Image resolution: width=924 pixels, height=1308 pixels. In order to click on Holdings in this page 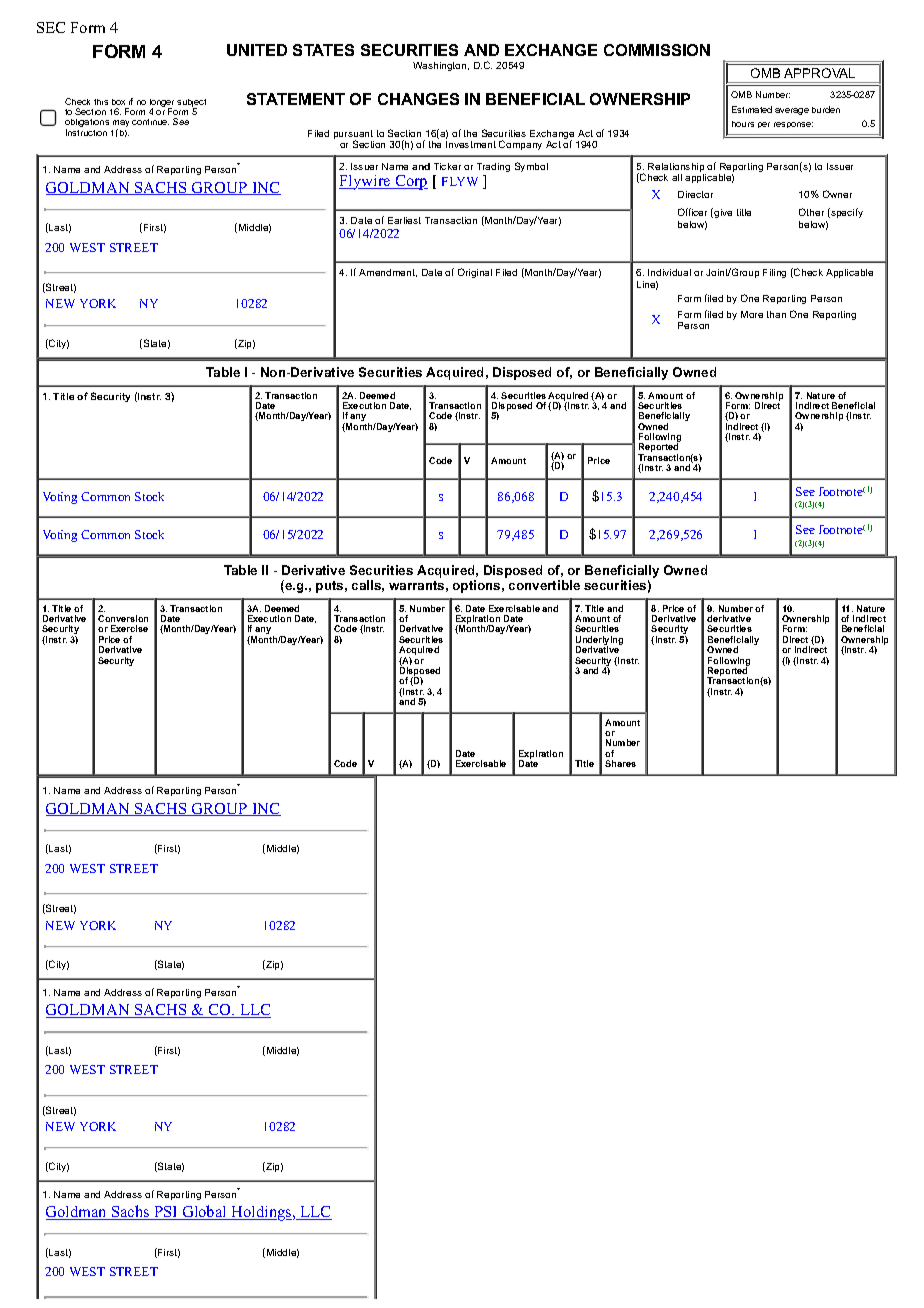, I will do `click(261, 1213)`.
